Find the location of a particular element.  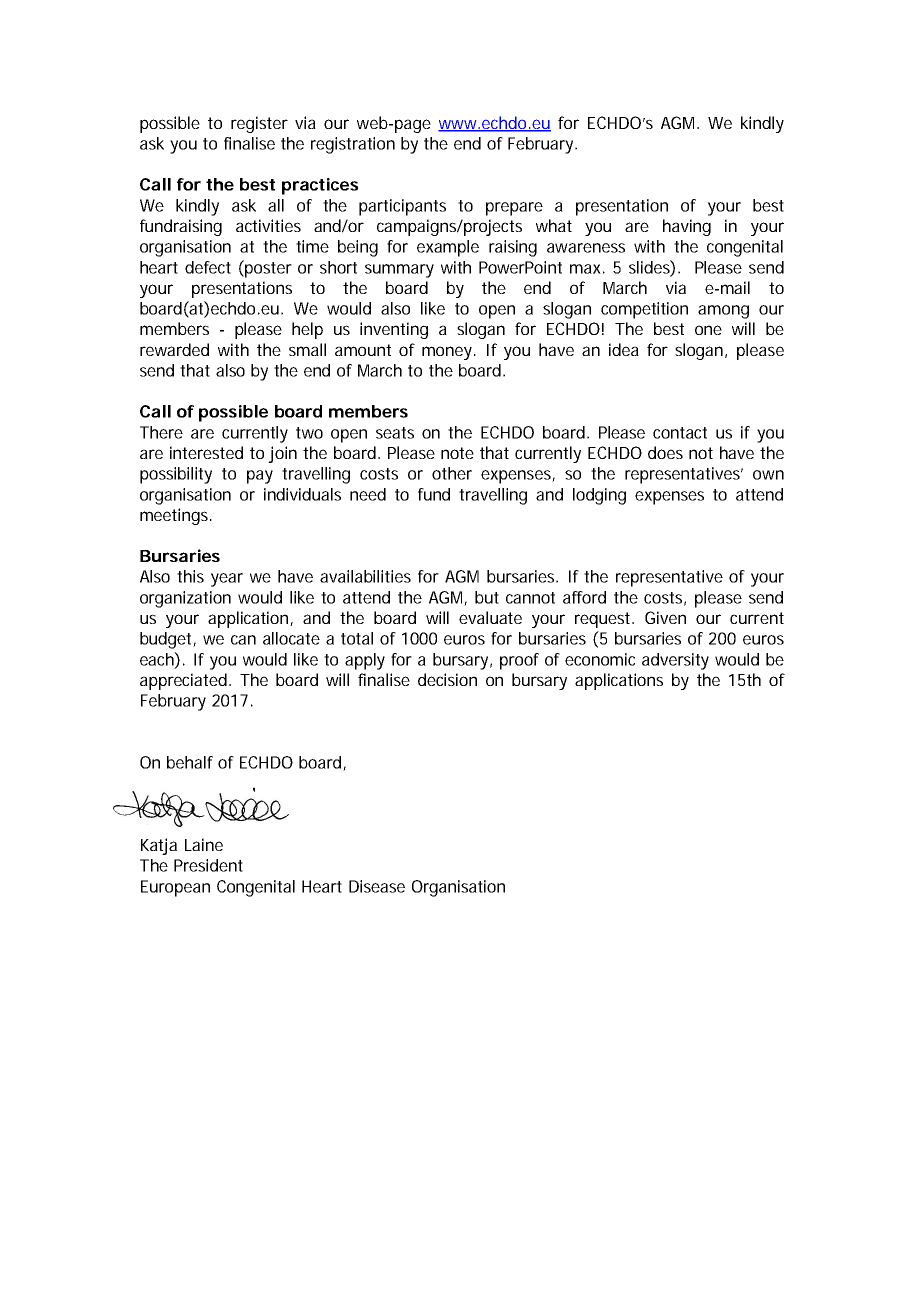

President is located at coordinates (208, 865).
